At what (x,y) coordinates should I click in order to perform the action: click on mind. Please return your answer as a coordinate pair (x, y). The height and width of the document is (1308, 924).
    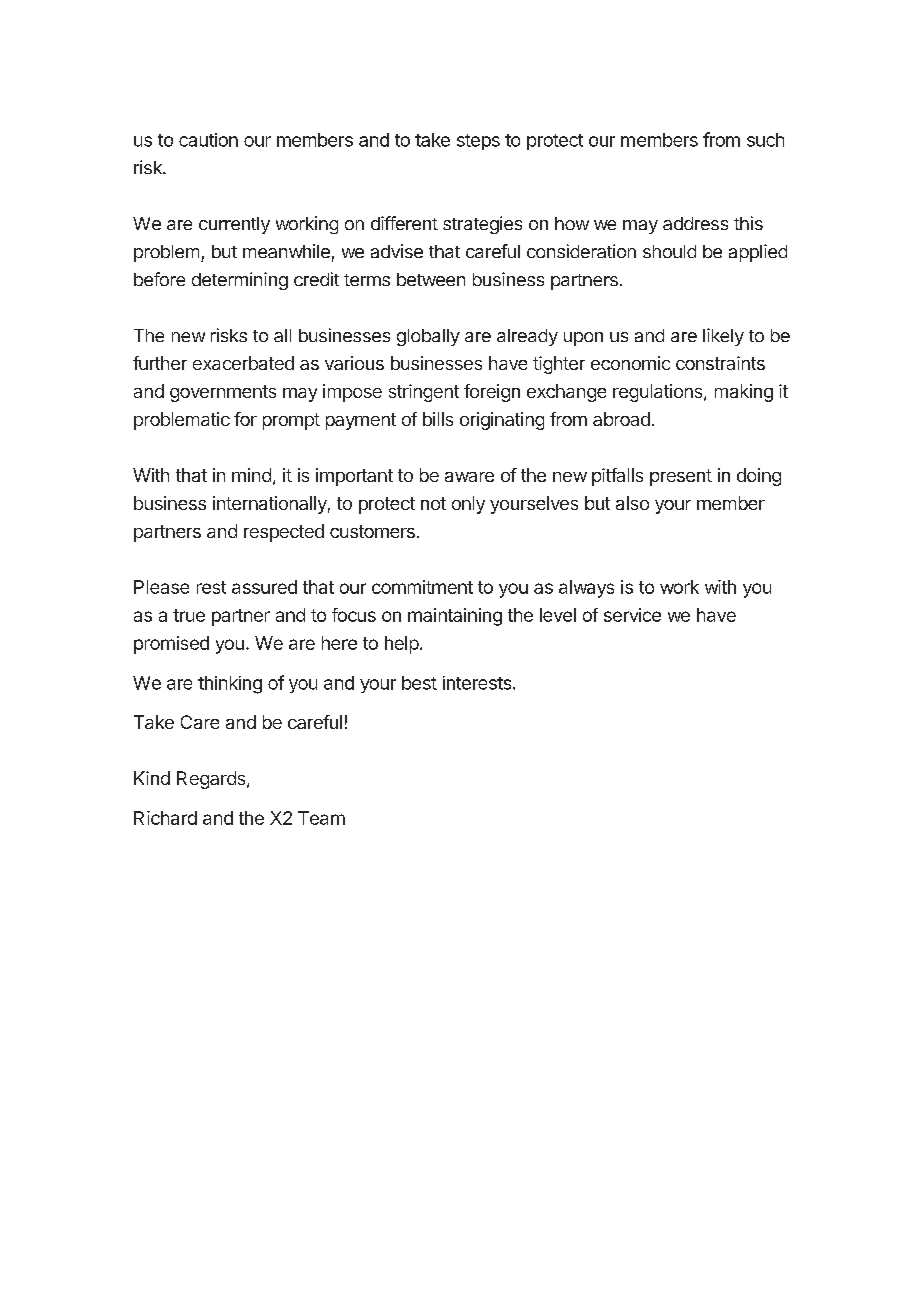
    Looking at the image, I should click on (251, 475).
